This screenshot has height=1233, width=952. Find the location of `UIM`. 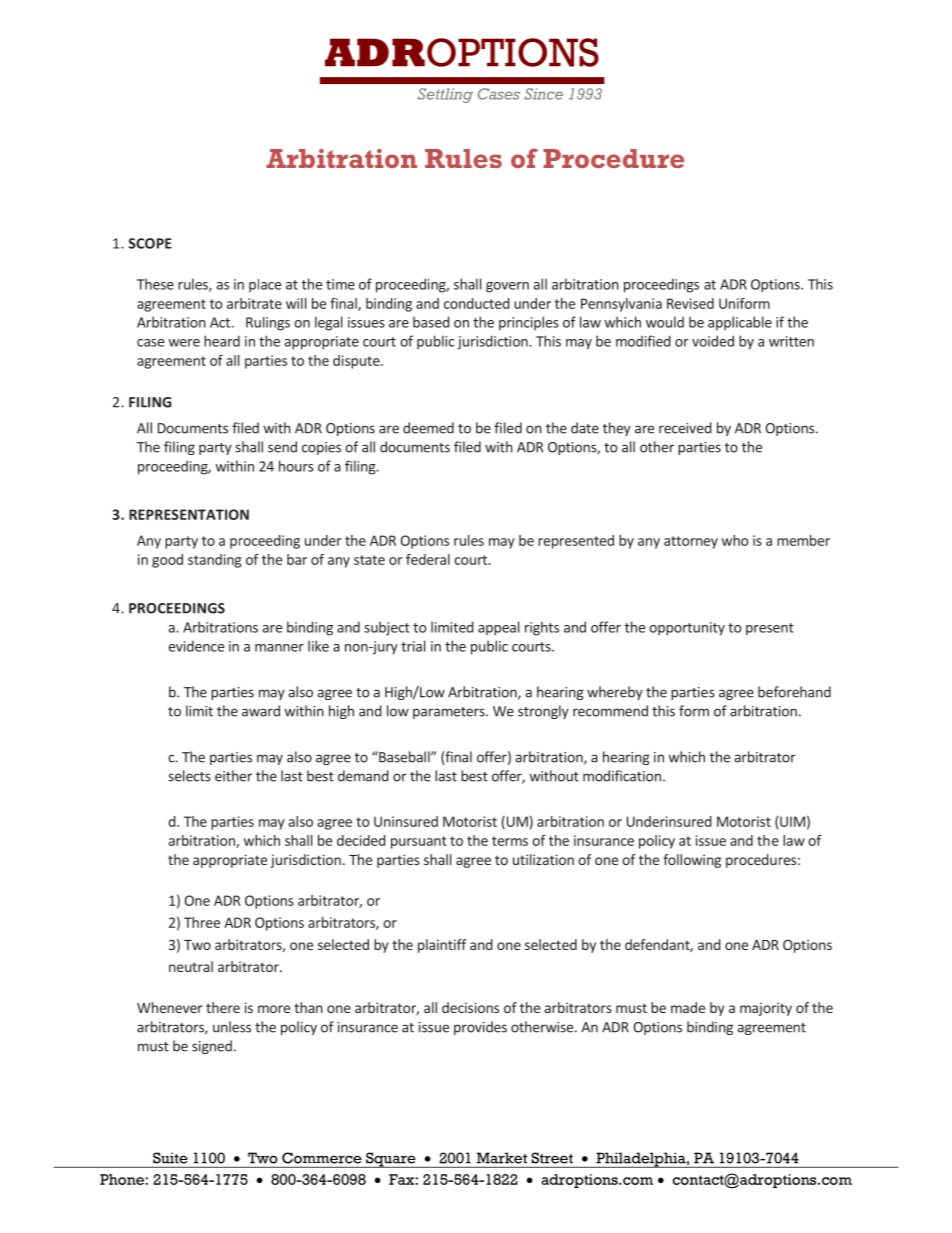

UIM is located at coordinates (792, 821).
